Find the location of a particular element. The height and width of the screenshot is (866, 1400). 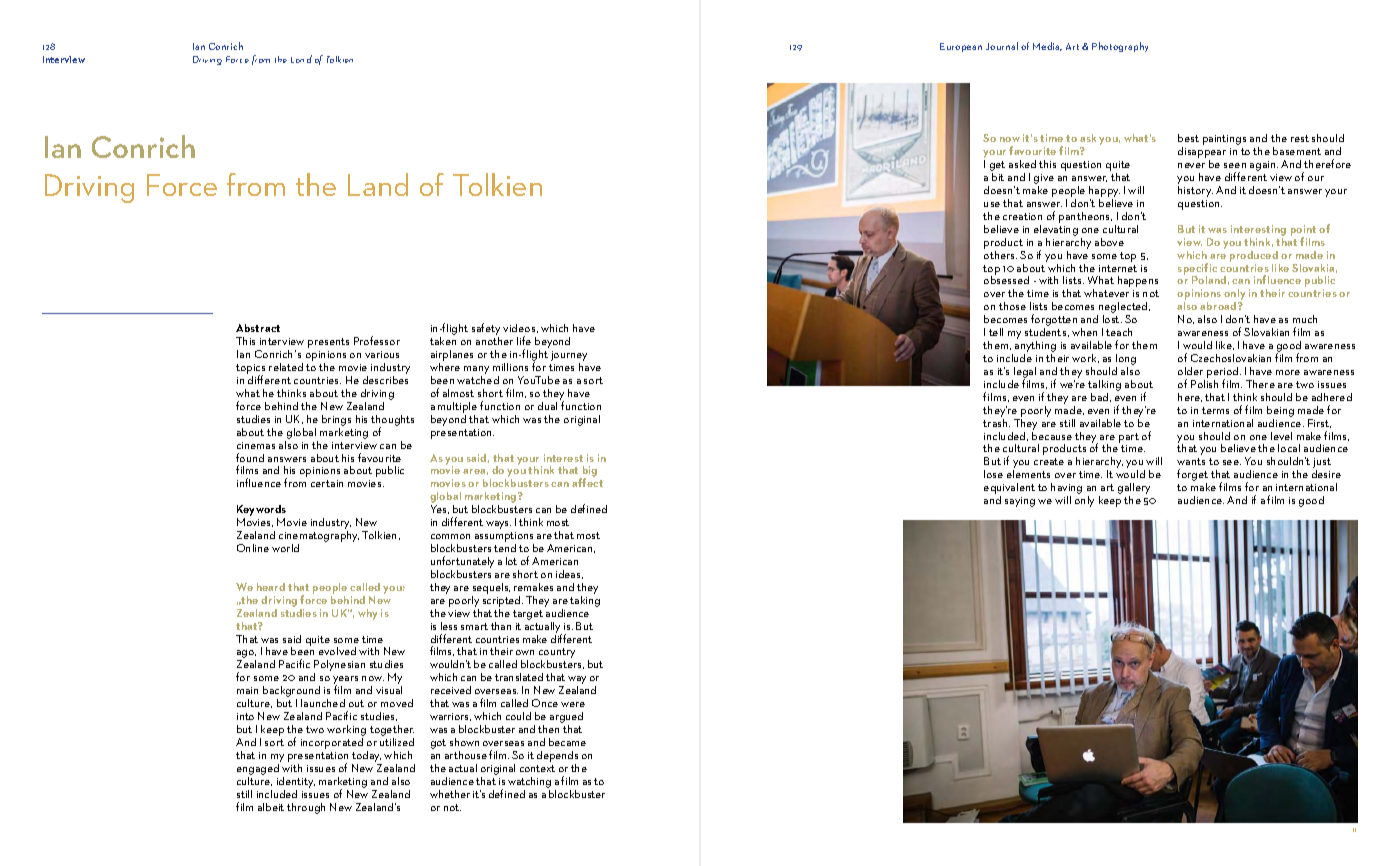

Abstract is located at coordinates (258, 328).
